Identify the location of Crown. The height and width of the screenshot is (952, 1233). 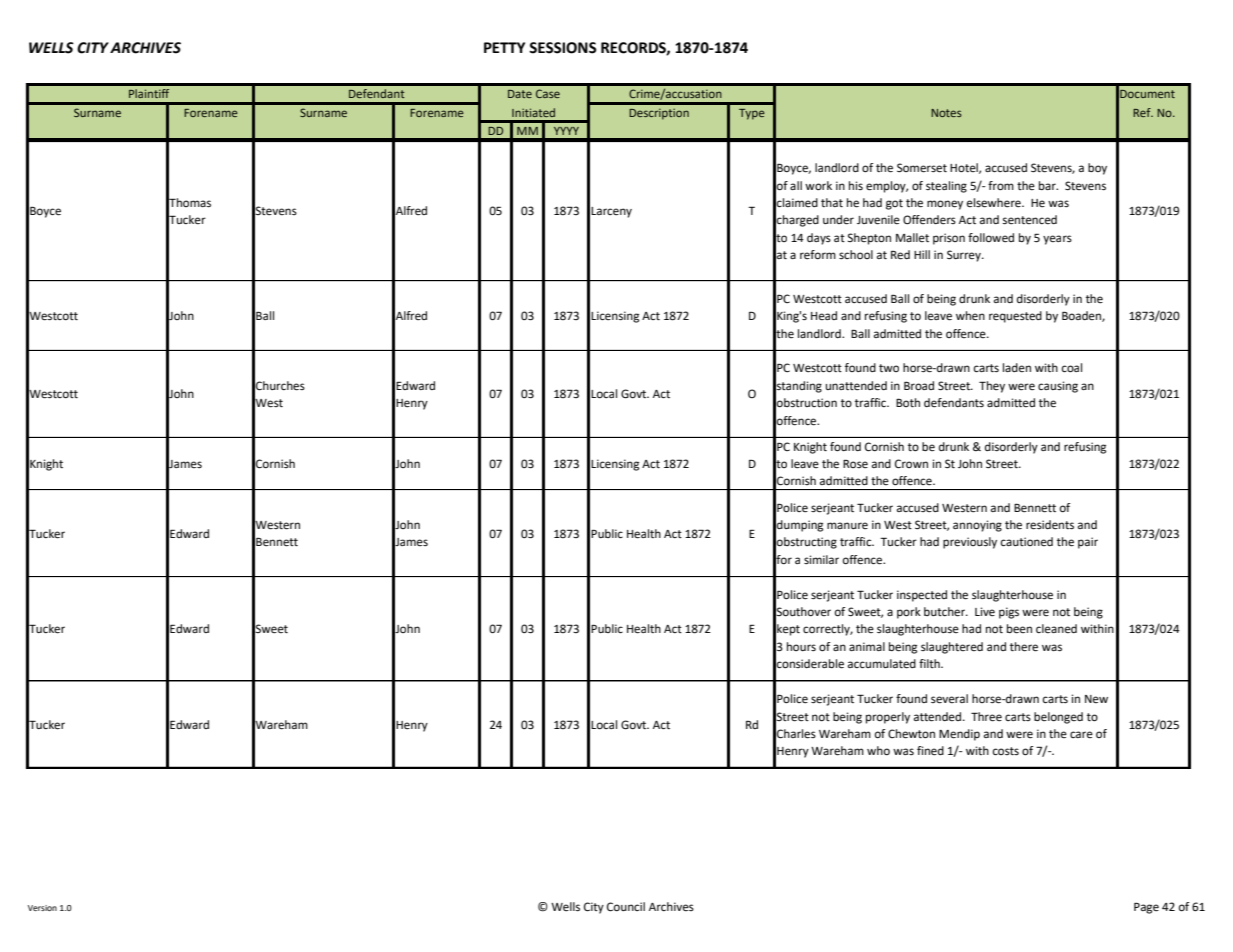
(911, 464).
